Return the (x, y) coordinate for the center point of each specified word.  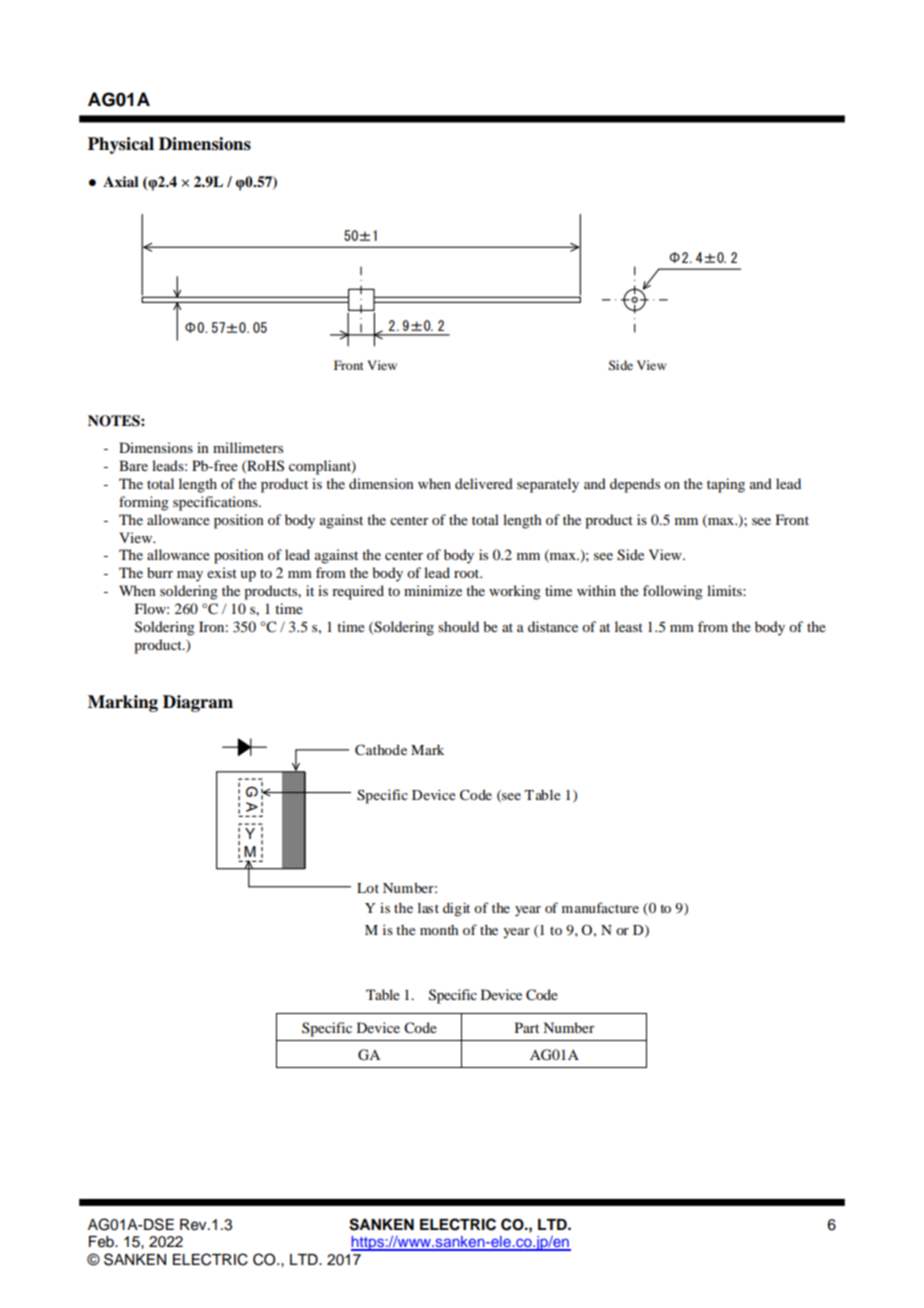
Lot (368, 888)
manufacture (600, 907)
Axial (121, 181)
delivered (484, 483)
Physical (121, 145)
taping (726, 485)
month (439, 930)
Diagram (198, 703)
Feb (102, 1242)
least (629, 626)
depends (635, 485)
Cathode (381, 750)
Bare (133, 465)
